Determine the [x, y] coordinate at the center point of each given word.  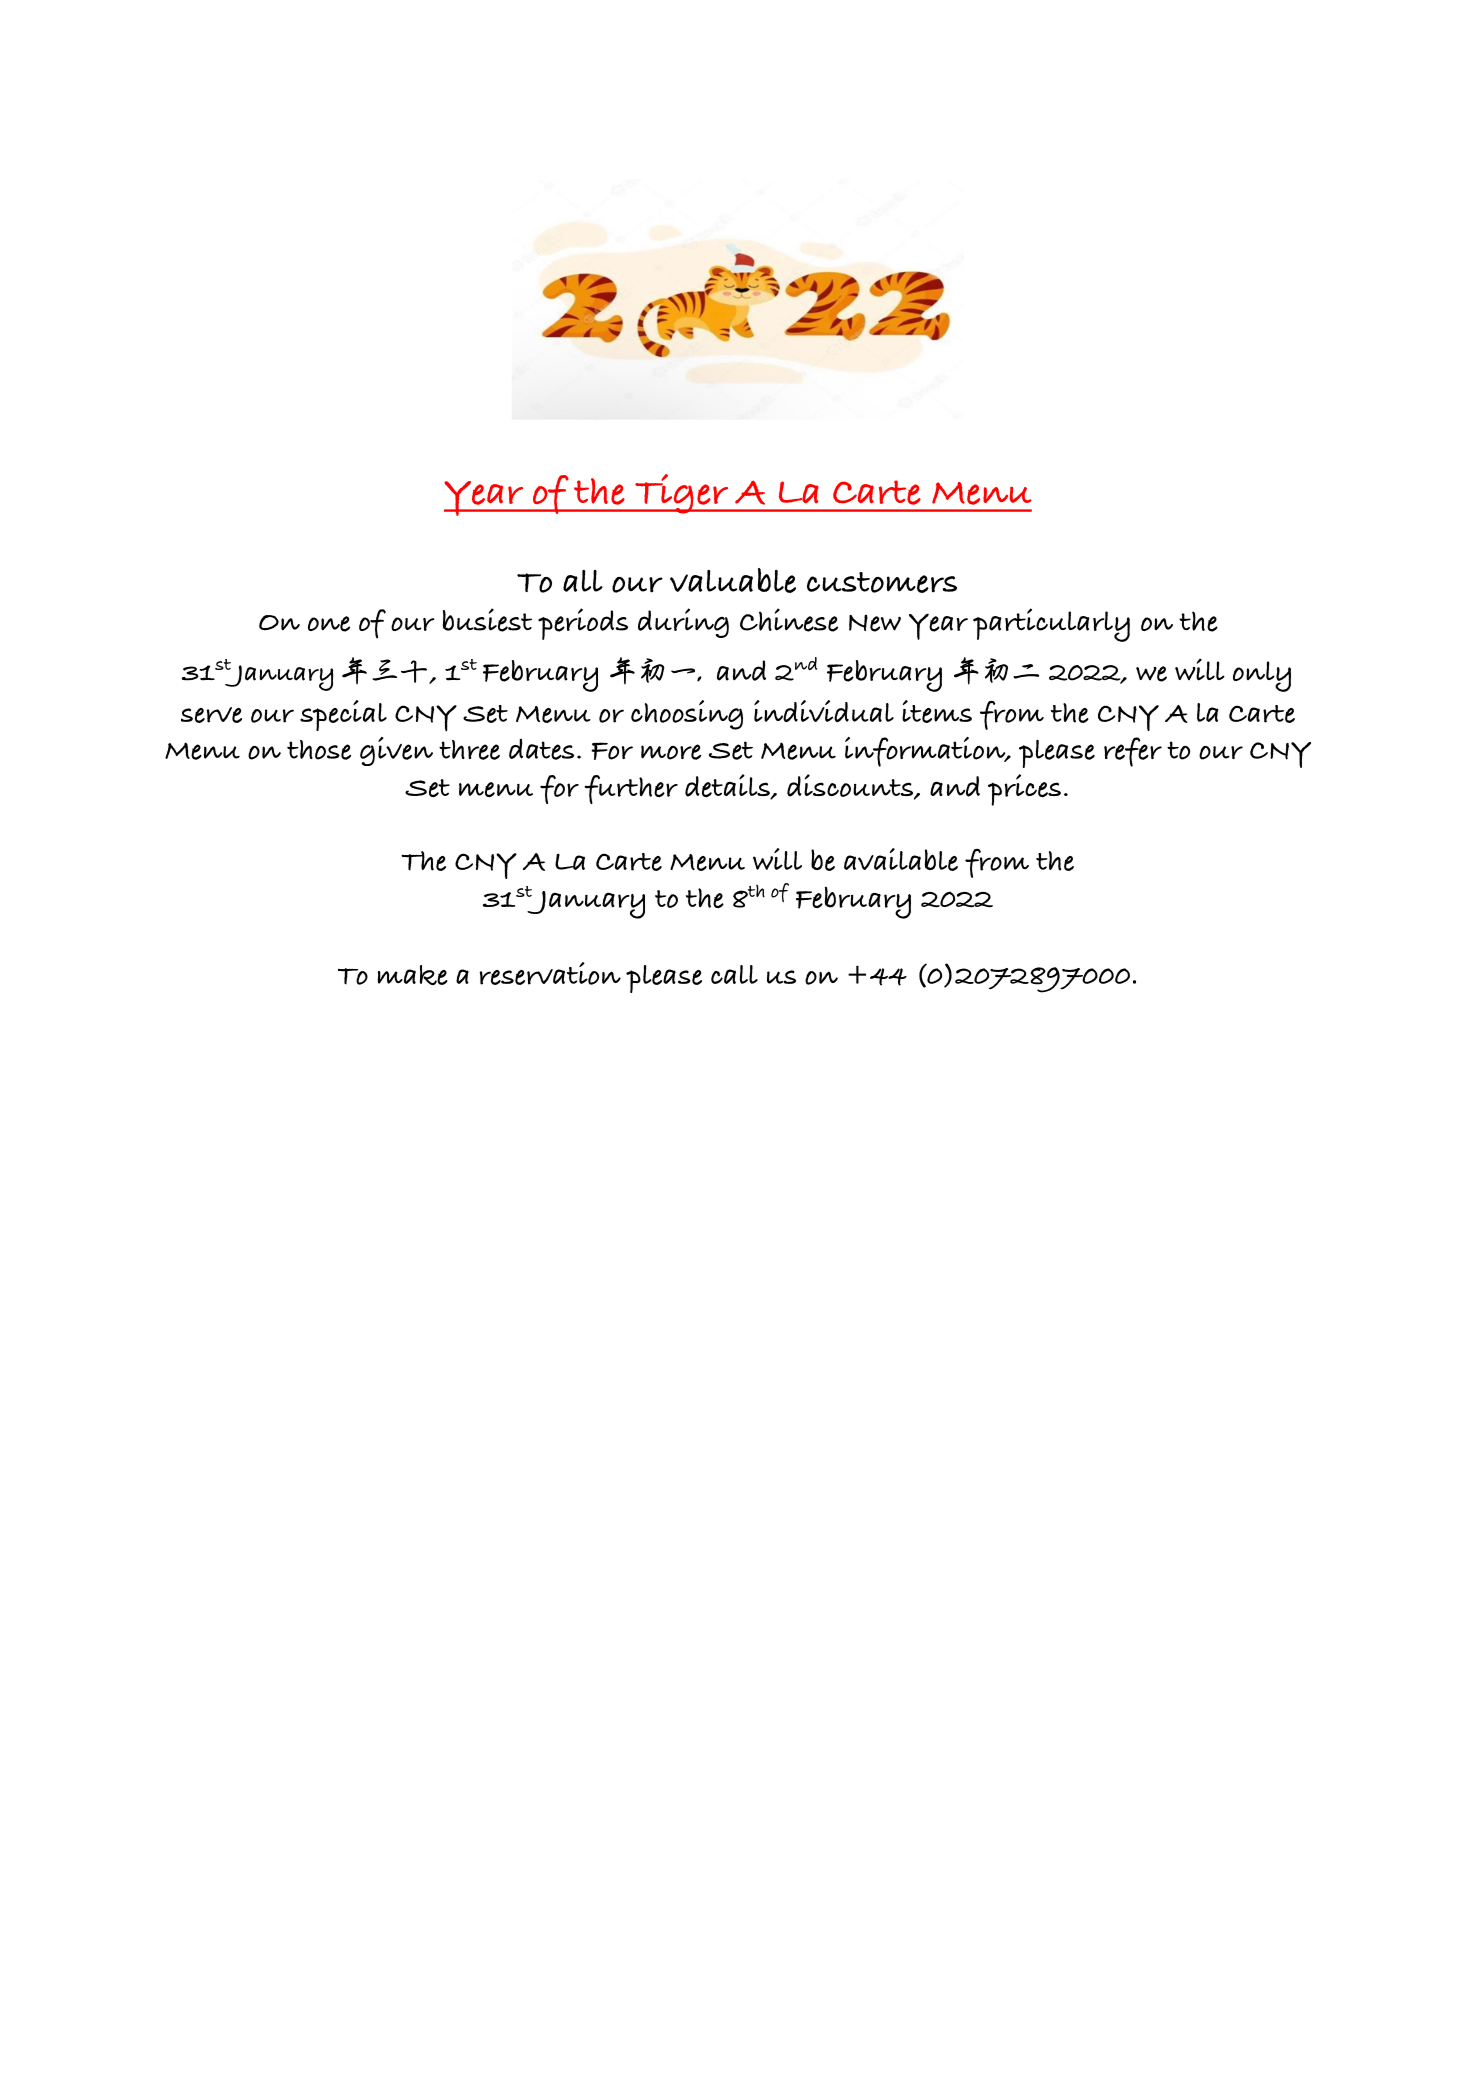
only [1262, 676]
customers [882, 582]
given [396, 751]
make [413, 975]
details [728, 787]
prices [1024, 790]
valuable [733, 580]
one [329, 624]
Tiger [682, 494]
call [734, 974]
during [683, 623]
